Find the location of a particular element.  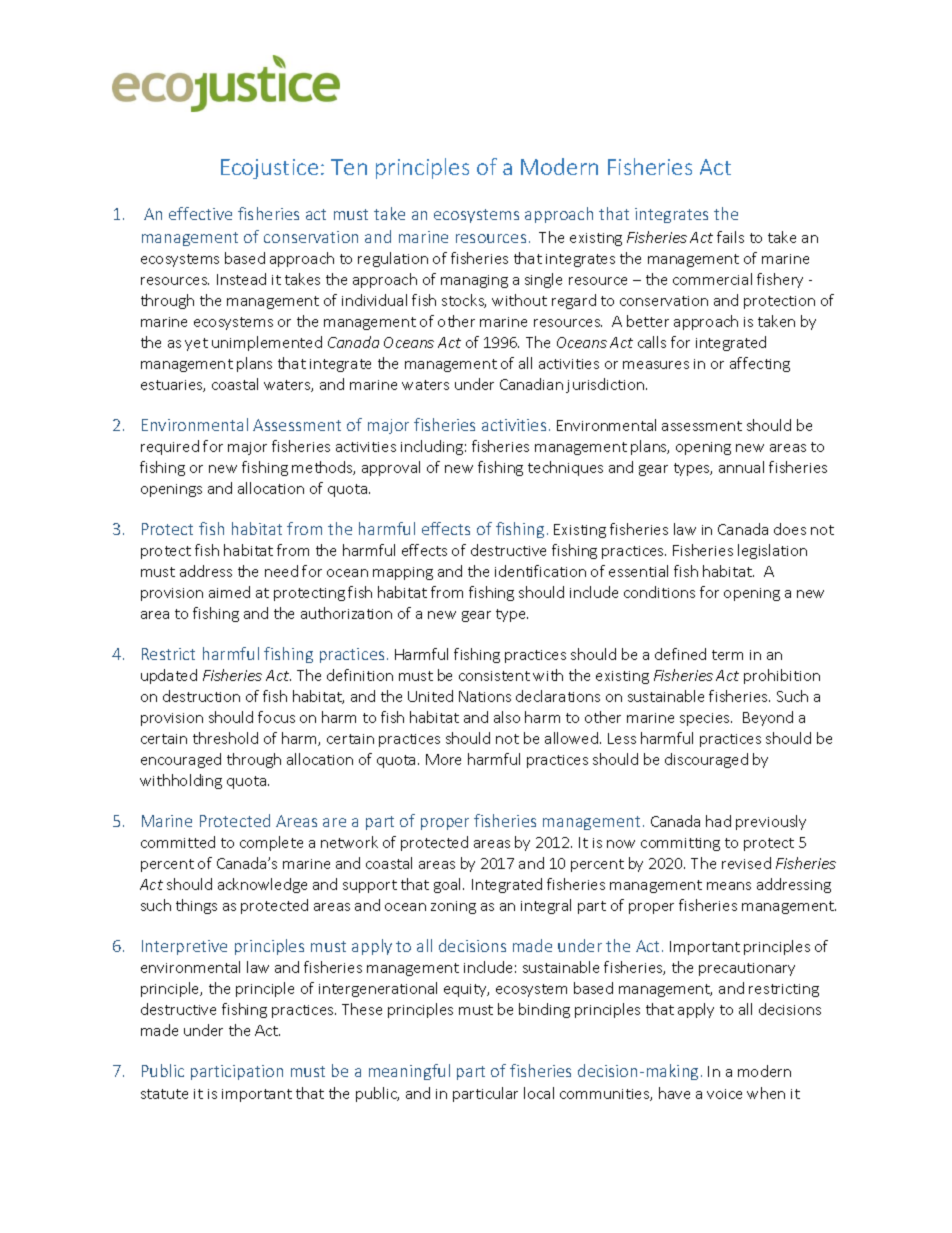

statute is located at coordinates (164, 1094).
